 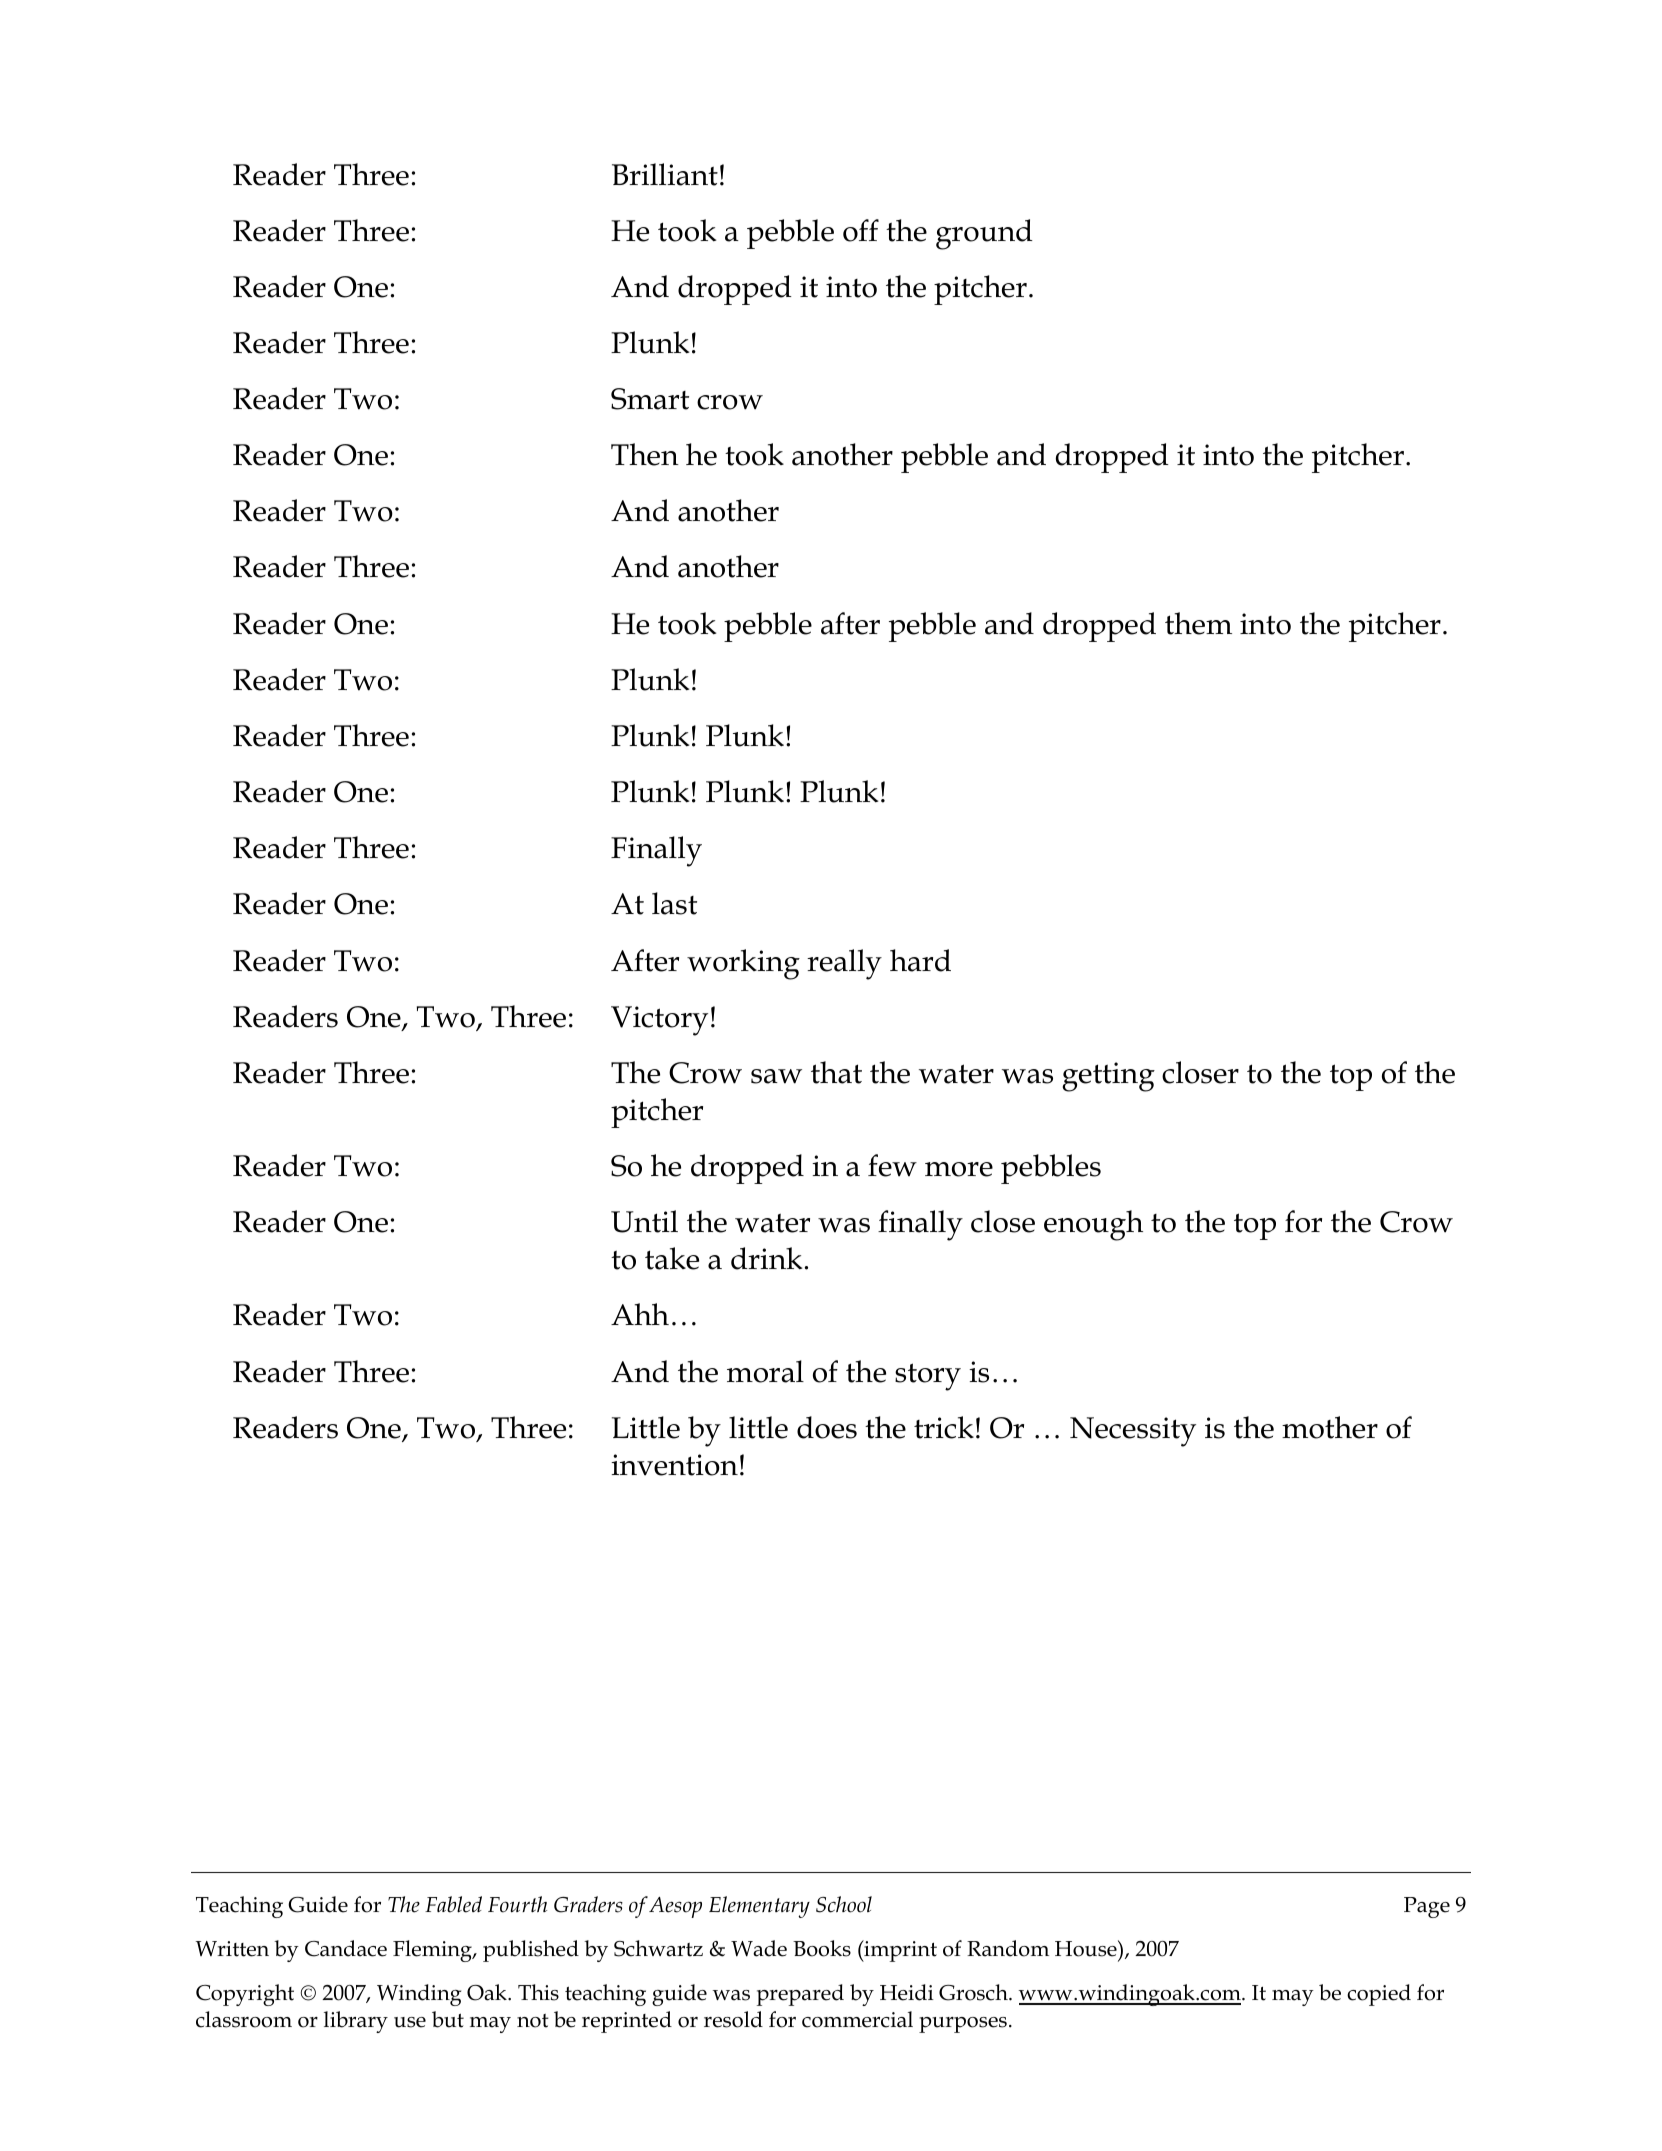 What do you see at coordinates (822, 1948) in the document?
I see `Books` at bounding box center [822, 1948].
